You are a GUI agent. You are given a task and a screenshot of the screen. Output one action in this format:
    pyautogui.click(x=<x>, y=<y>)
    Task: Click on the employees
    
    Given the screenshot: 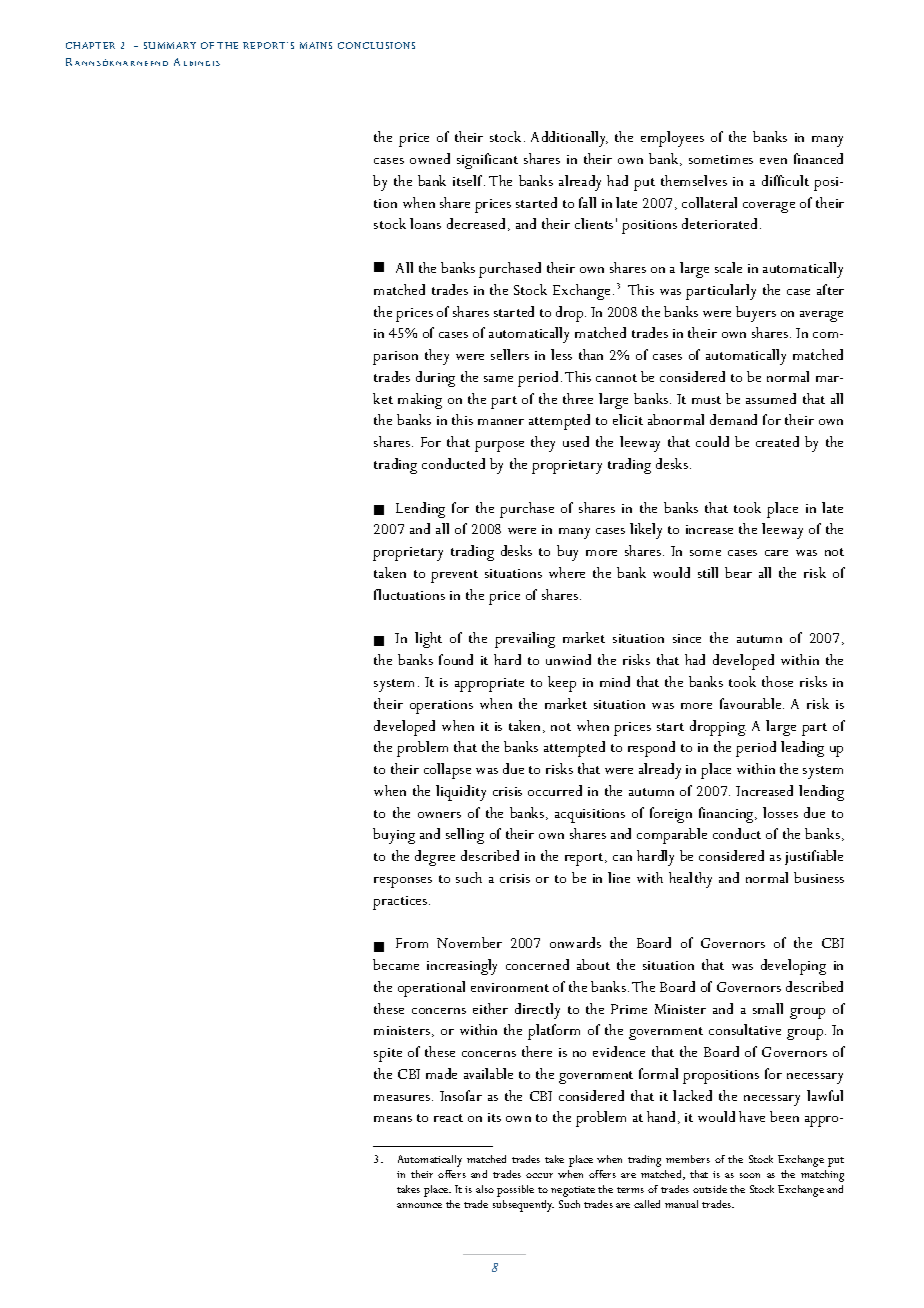 What is the action you would take?
    pyautogui.click(x=672, y=139)
